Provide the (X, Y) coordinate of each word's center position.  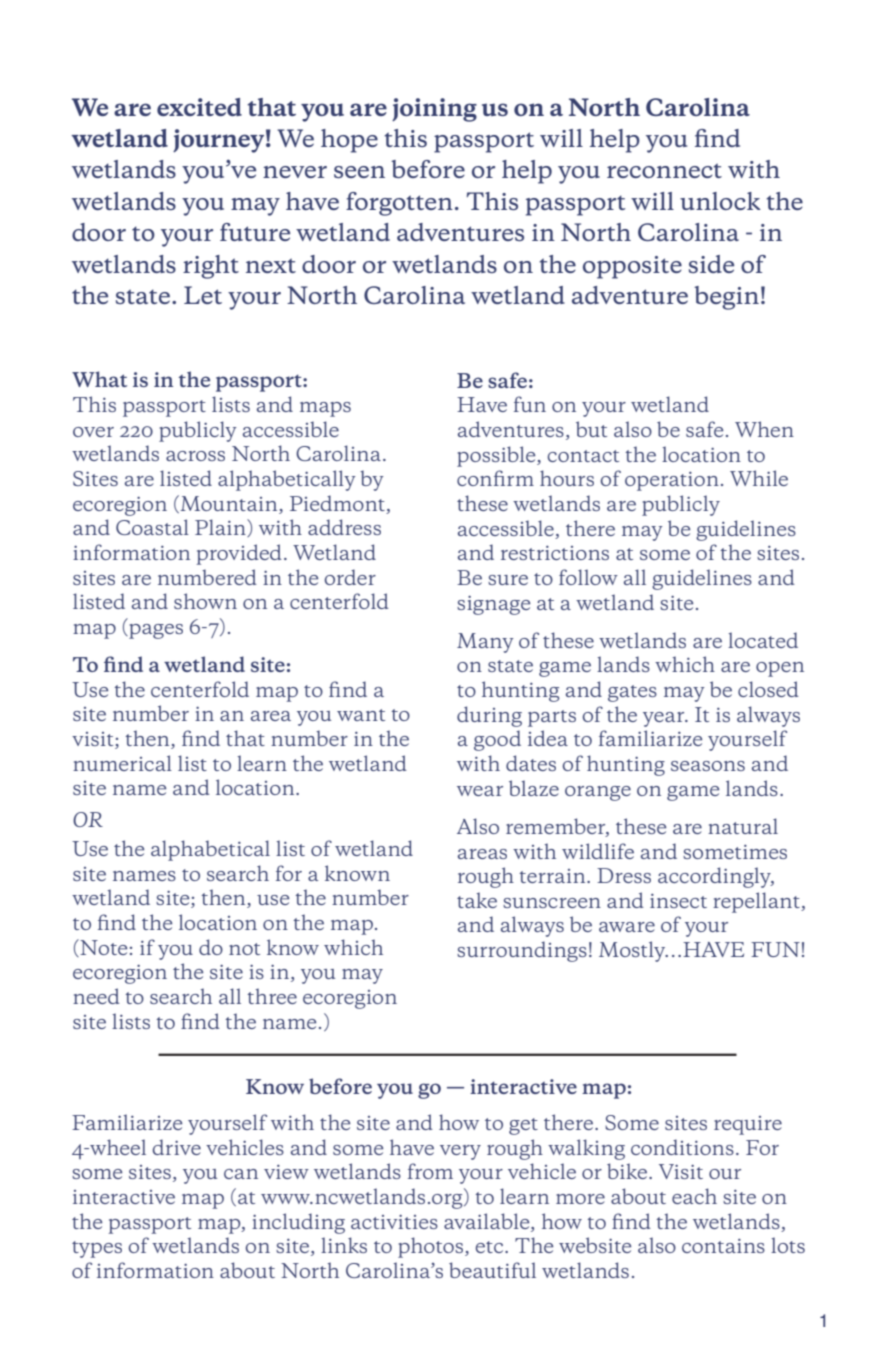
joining (434, 110)
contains (723, 1246)
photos (432, 1247)
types (97, 1249)
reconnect (664, 170)
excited (199, 107)
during (489, 716)
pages (155, 631)
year (665, 719)
